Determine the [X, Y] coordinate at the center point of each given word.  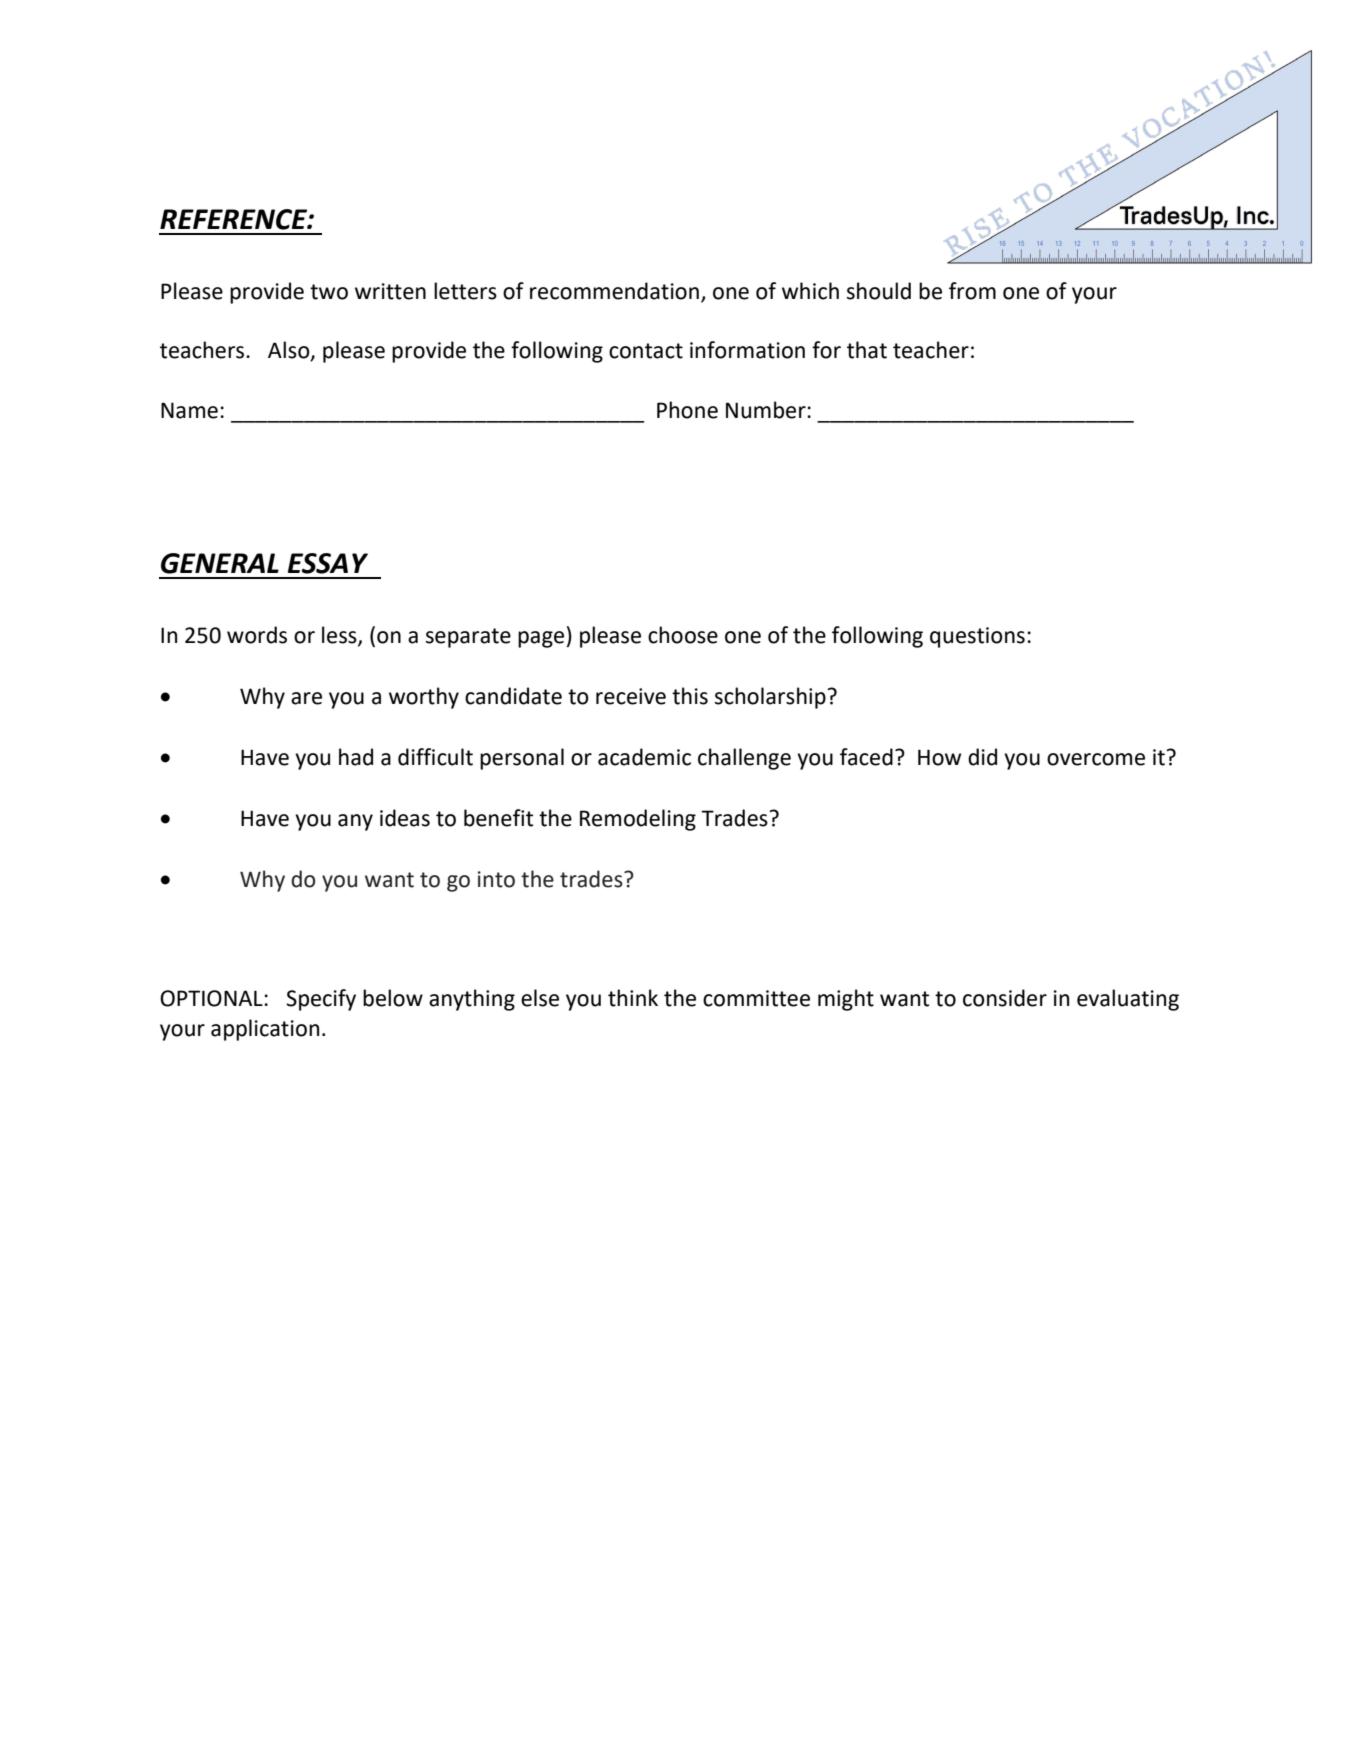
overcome [1096, 759]
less [340, 636]
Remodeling [638, 820]
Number [767, 410]
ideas [405, 818]
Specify [321, 1000]
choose [683, 635]
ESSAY [328, 563]
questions [977, 637]
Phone [687, 410]
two [329, 292]
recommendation [614, 291]
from [972, 291]
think [633, 998]
